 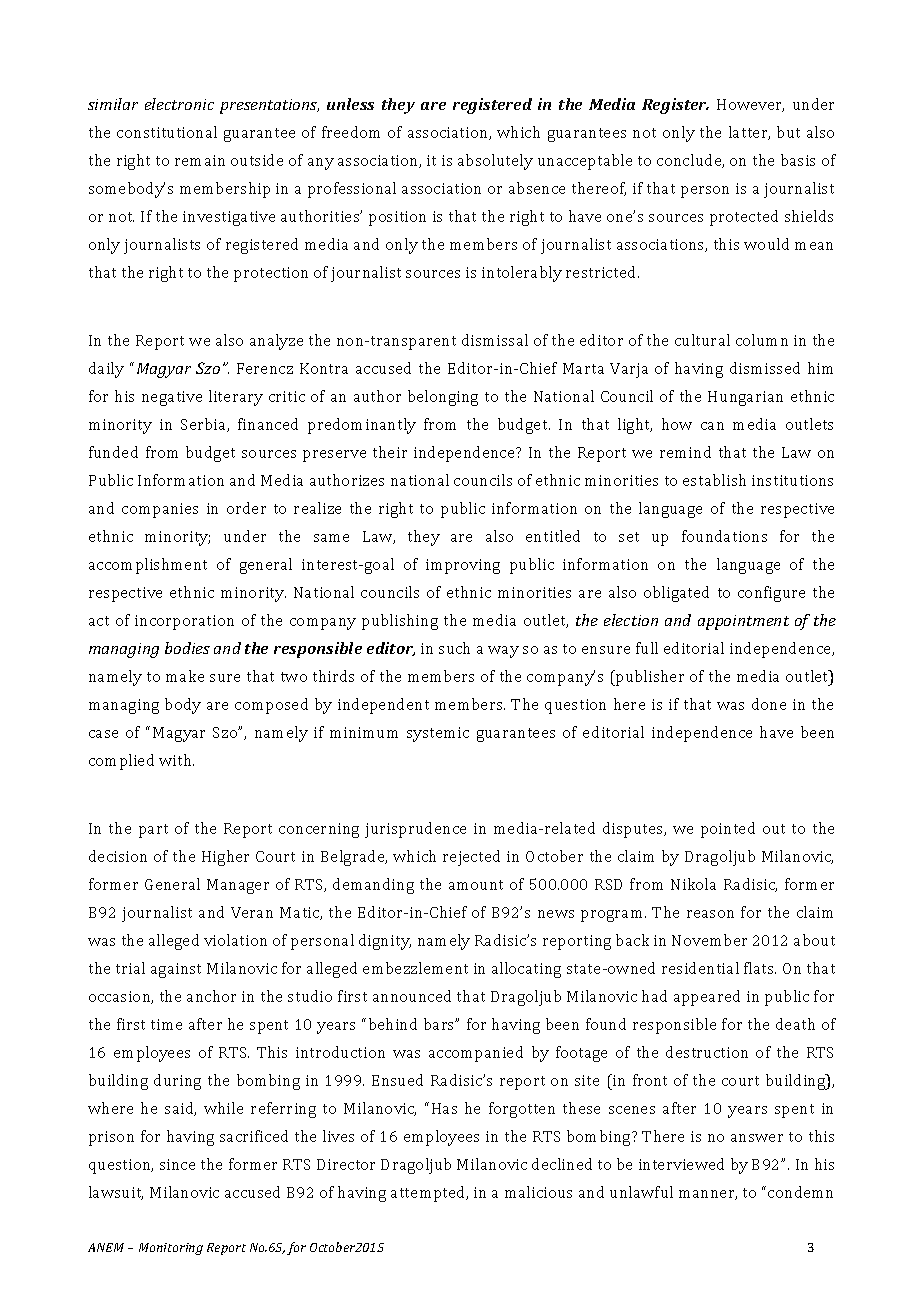 I want to click on Hungarian, so click(x=745, y=398).
